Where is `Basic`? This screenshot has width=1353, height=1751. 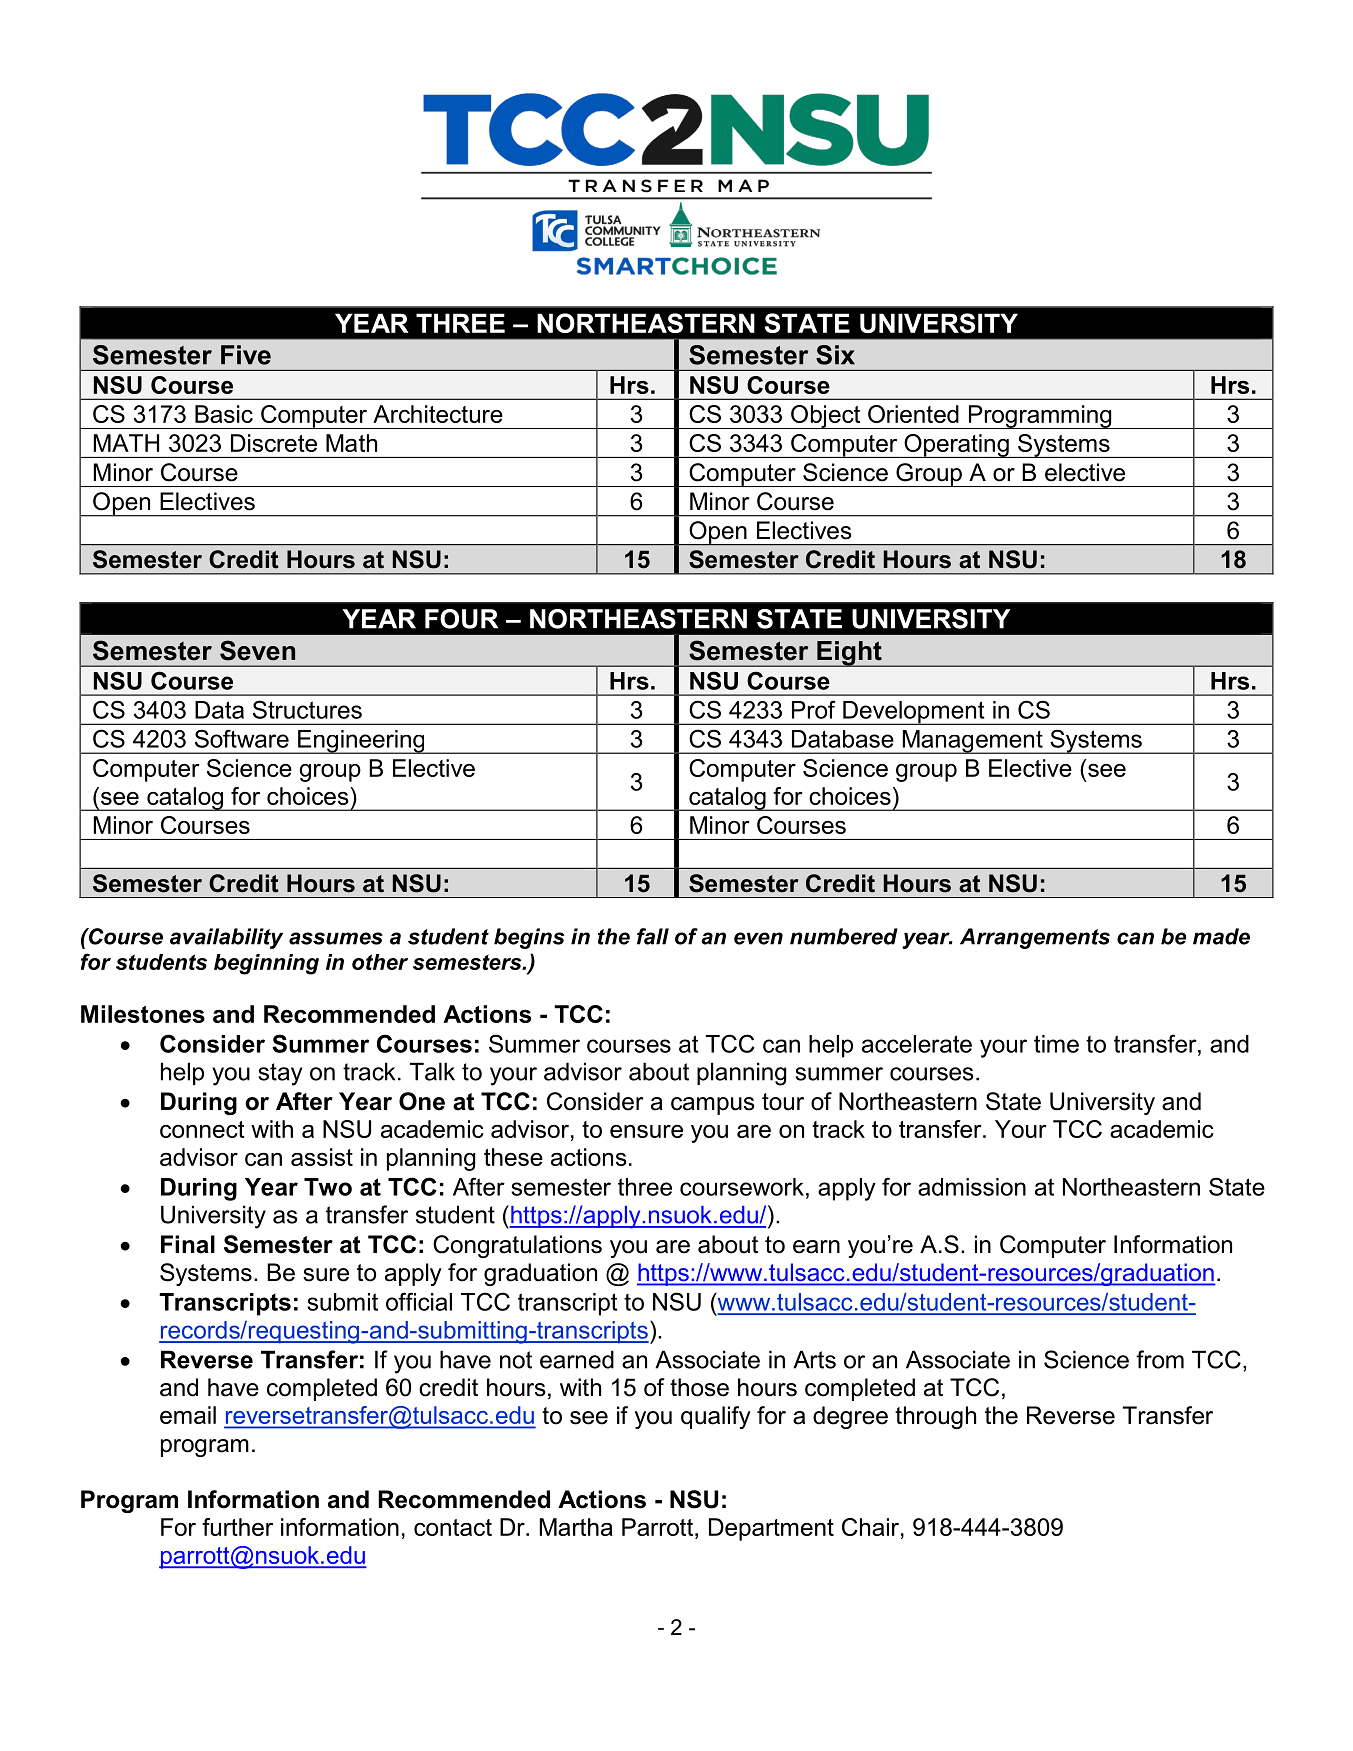 Basic is located at coordinates (224, 414).
